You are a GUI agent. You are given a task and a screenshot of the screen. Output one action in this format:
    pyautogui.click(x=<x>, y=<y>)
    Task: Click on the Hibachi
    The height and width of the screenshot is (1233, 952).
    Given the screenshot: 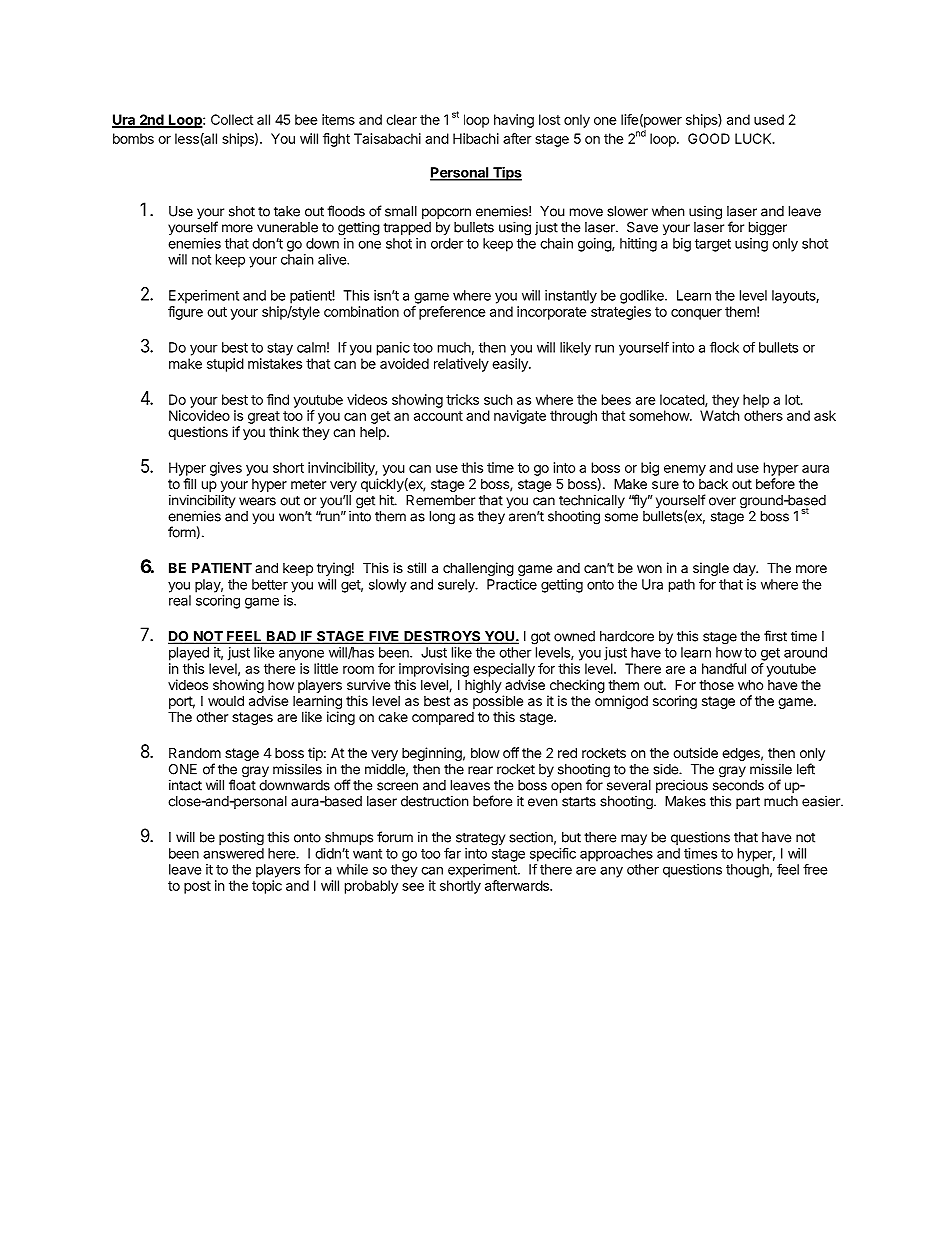 What is the action you would take?
    pyautogui.click(x=476, y=138)
